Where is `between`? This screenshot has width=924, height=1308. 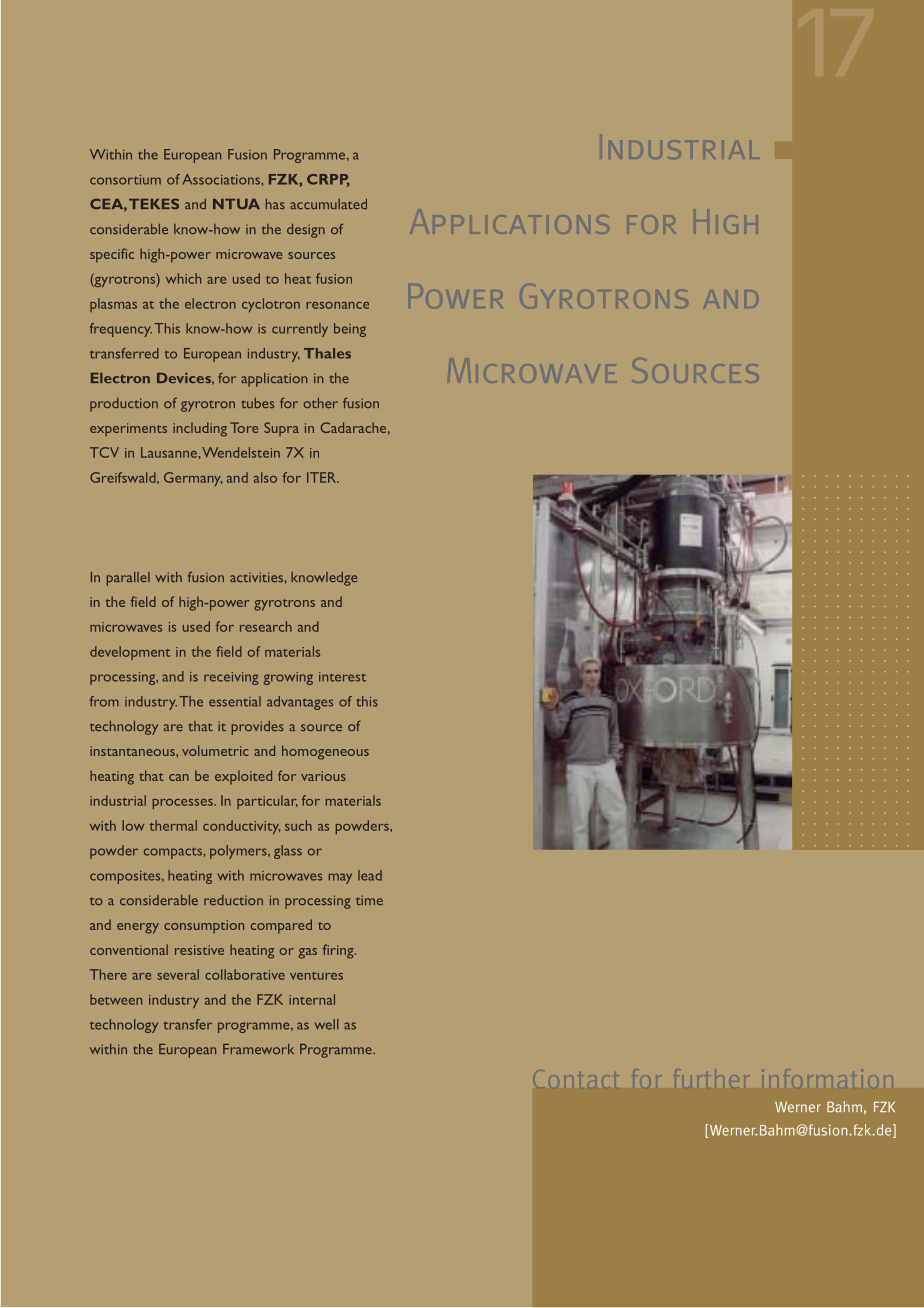 between is located at coordinates (116, 999).
